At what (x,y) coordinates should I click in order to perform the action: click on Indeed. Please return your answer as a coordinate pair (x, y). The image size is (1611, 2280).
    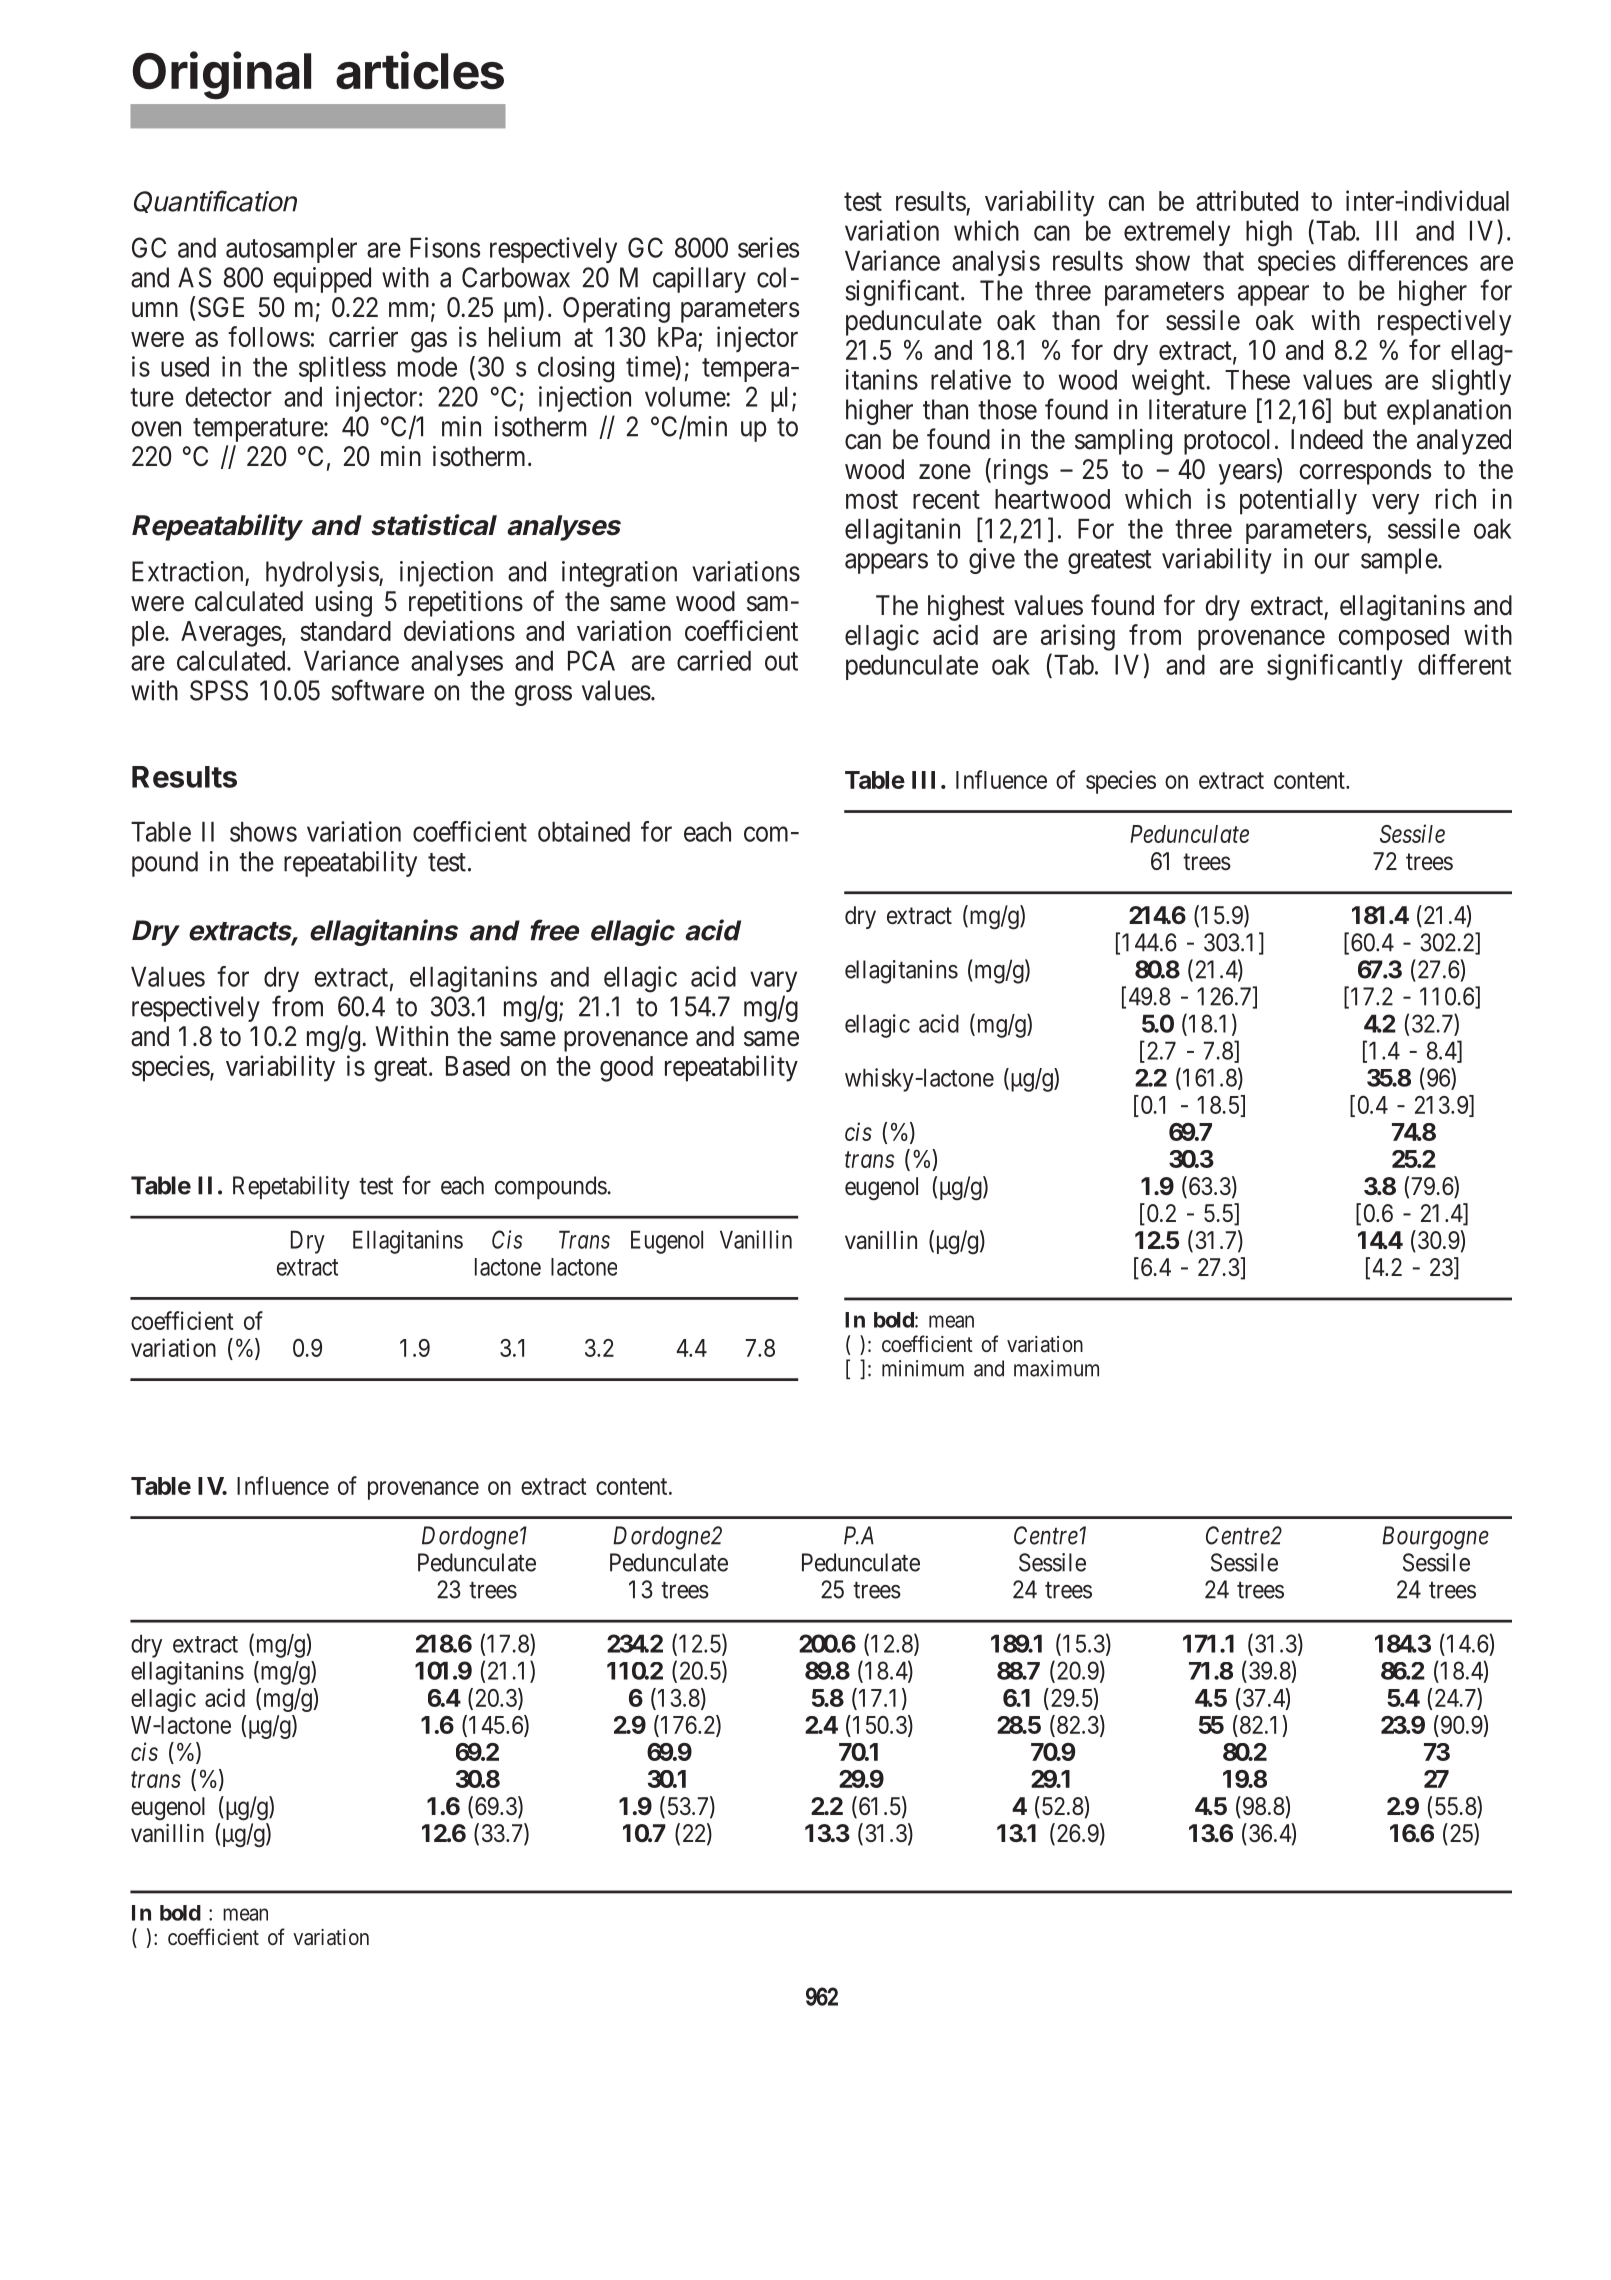
    Looking at the image, I should click on (1327, 439).
